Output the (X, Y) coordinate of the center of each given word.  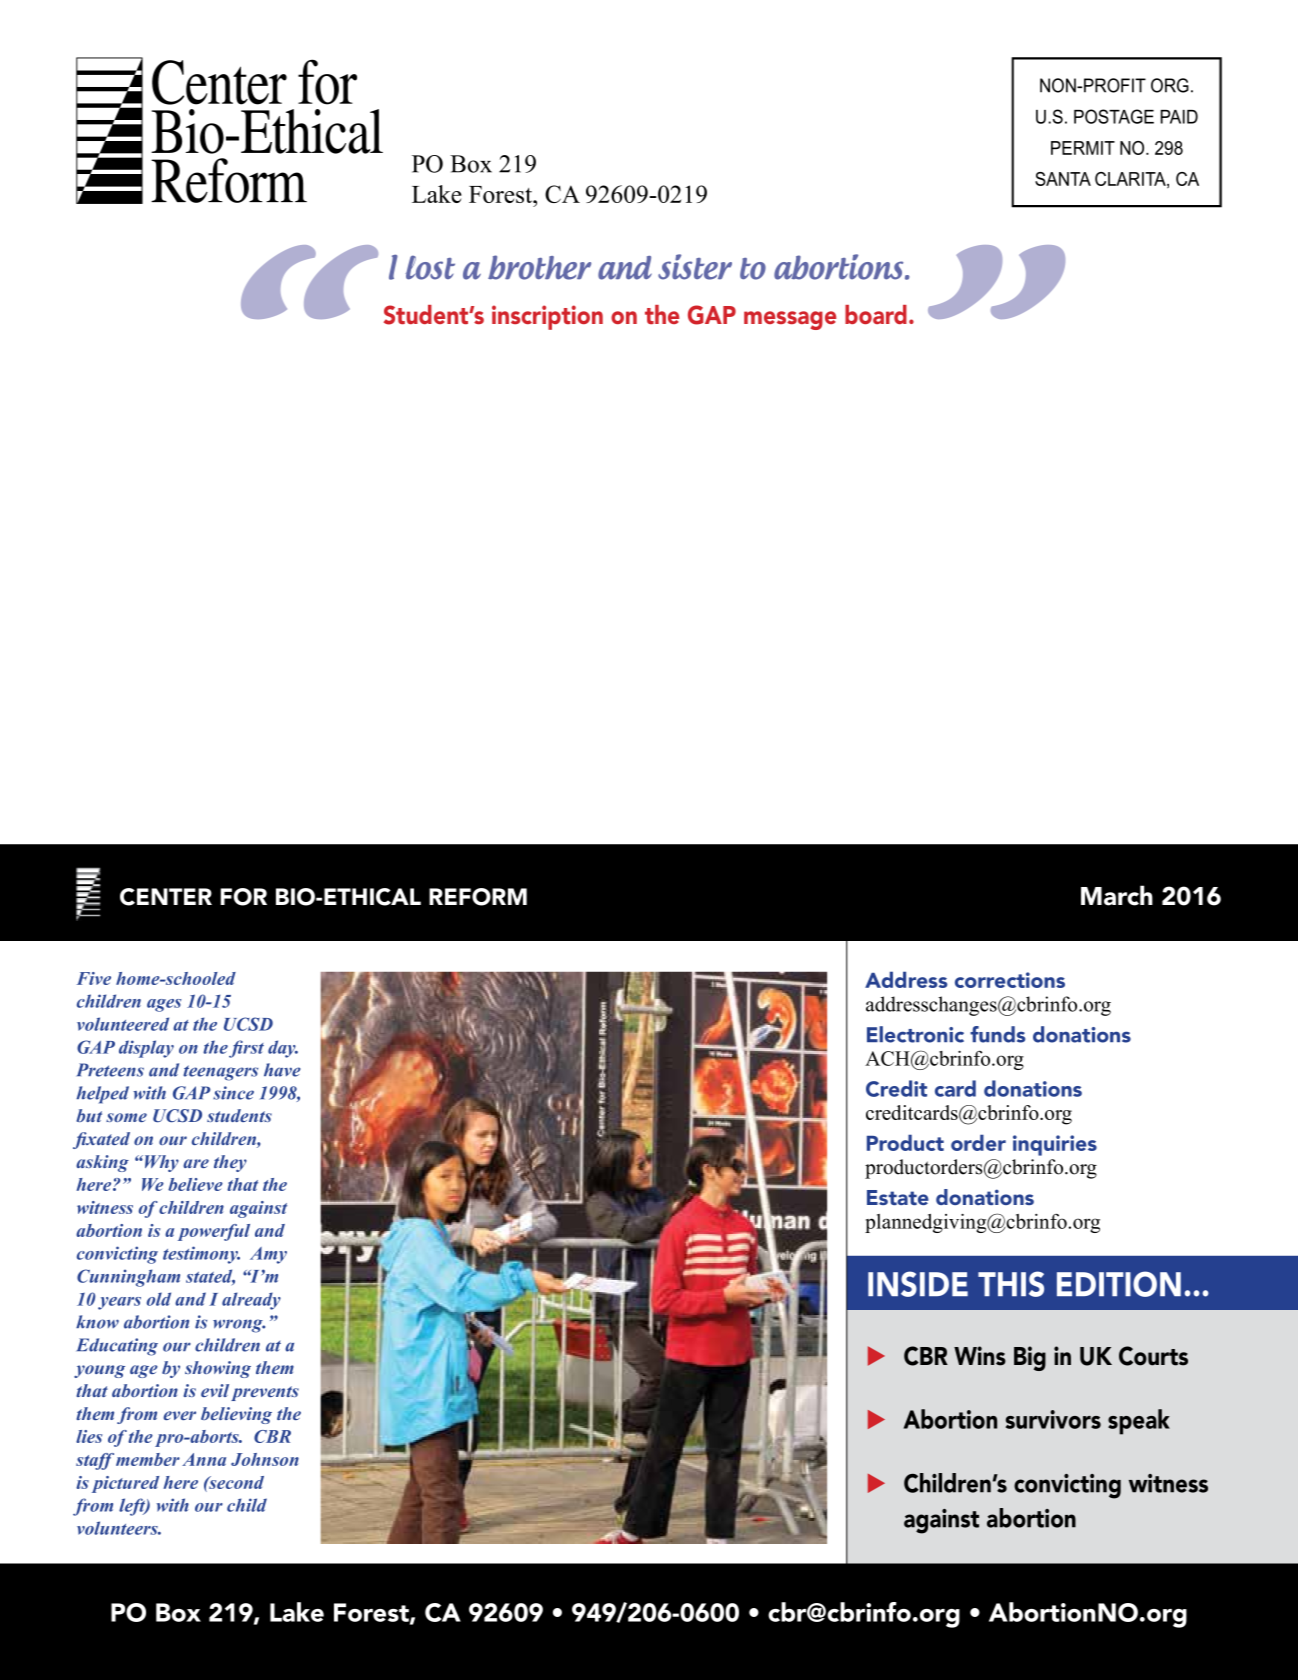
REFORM (478, 897)
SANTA (1063, 179)
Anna (204, 1459)
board (876, 314)
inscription (547, 317)
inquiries (1055, 1145)
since (233, 1093)
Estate (898, 1197)
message (790, 320)
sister (695, 267)
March (1117, 895)
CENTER (166, 897)
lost (430, 267)
